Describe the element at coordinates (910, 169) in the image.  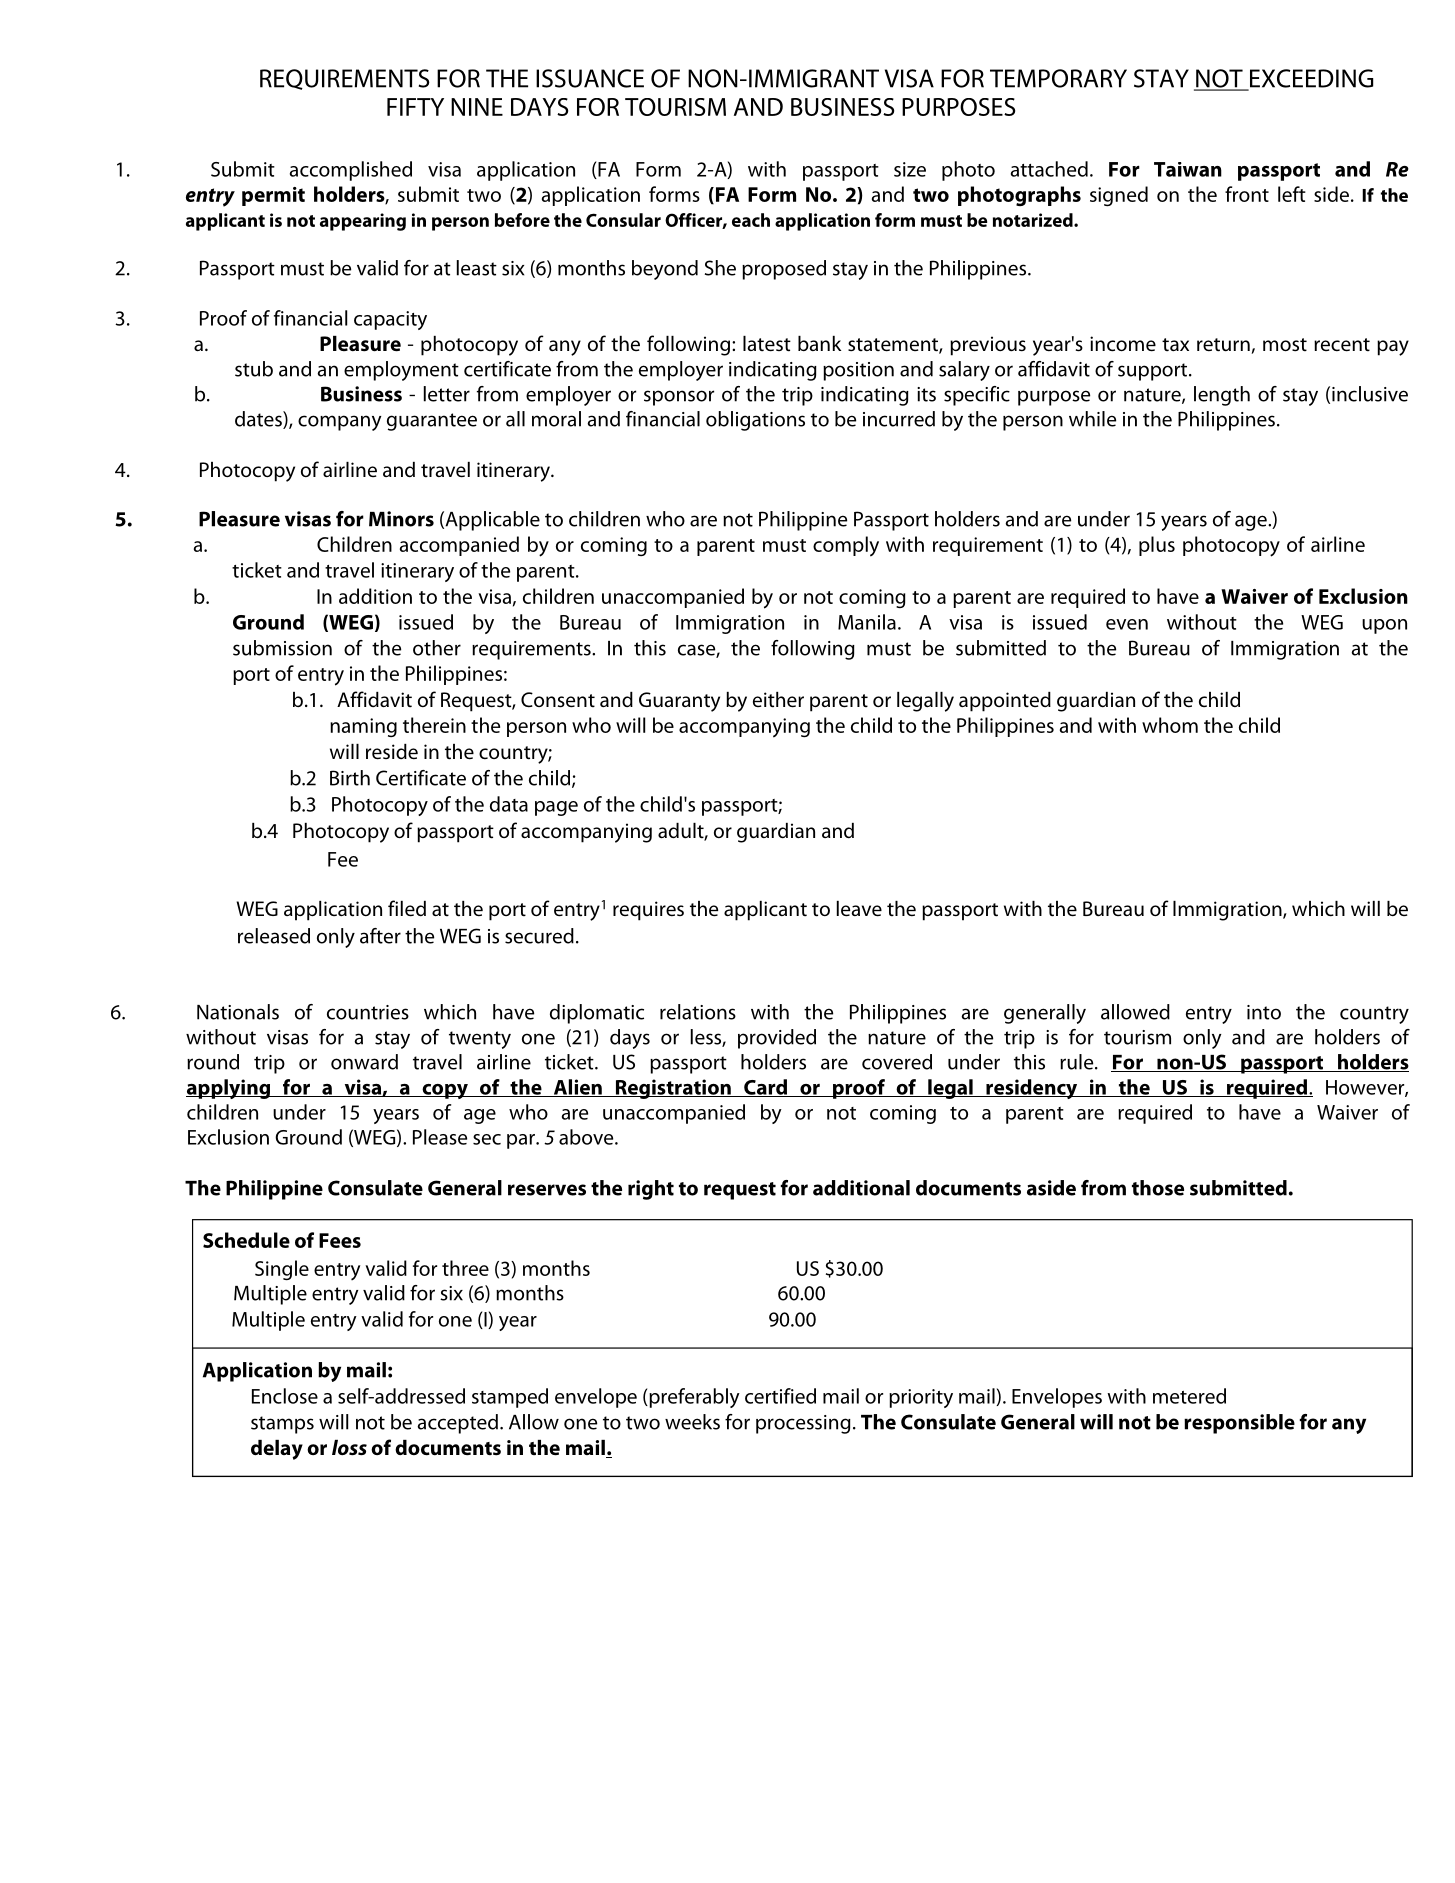
I see `size` at that location.
